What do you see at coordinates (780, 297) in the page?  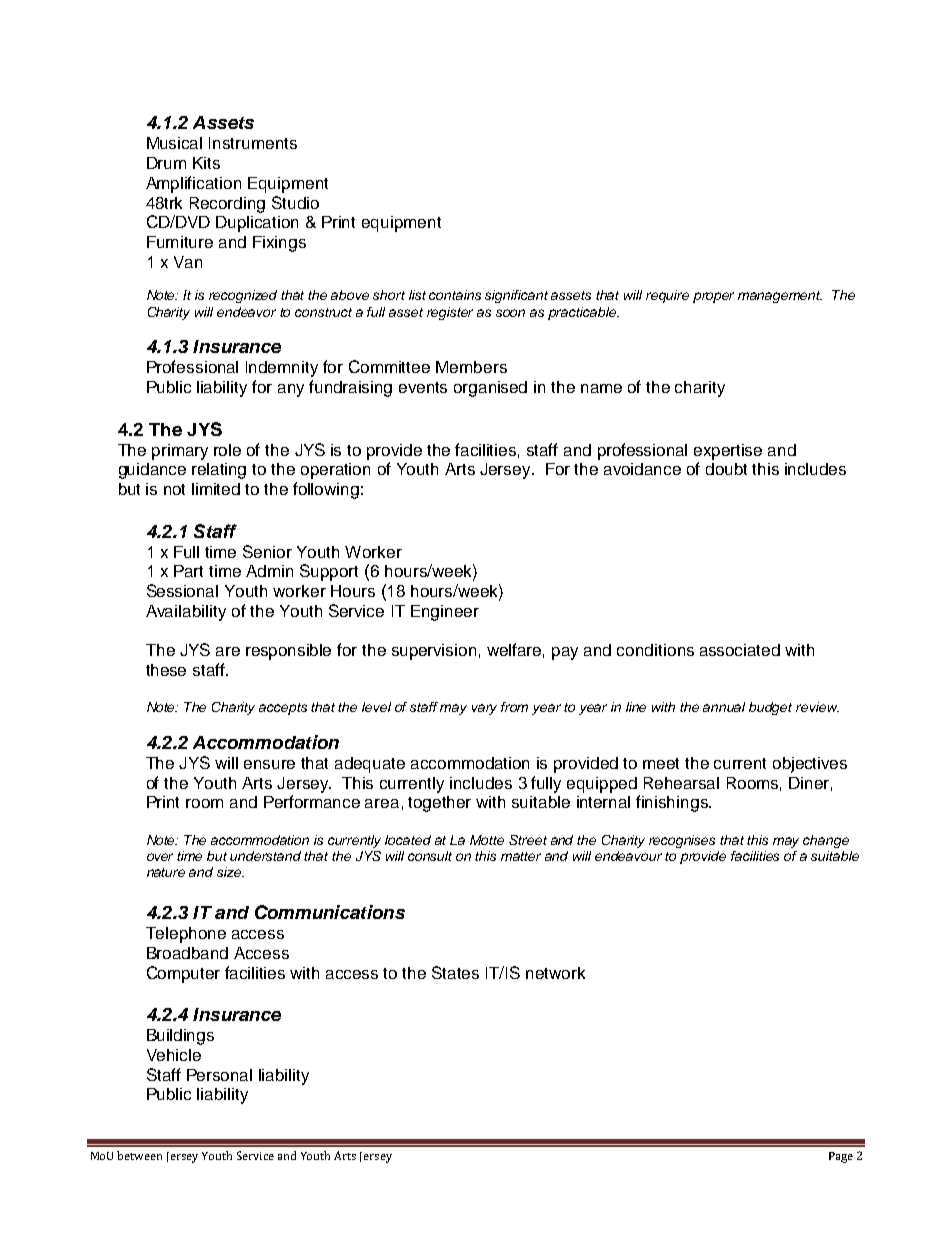 I see `management` at bounding box center [780, 297].
